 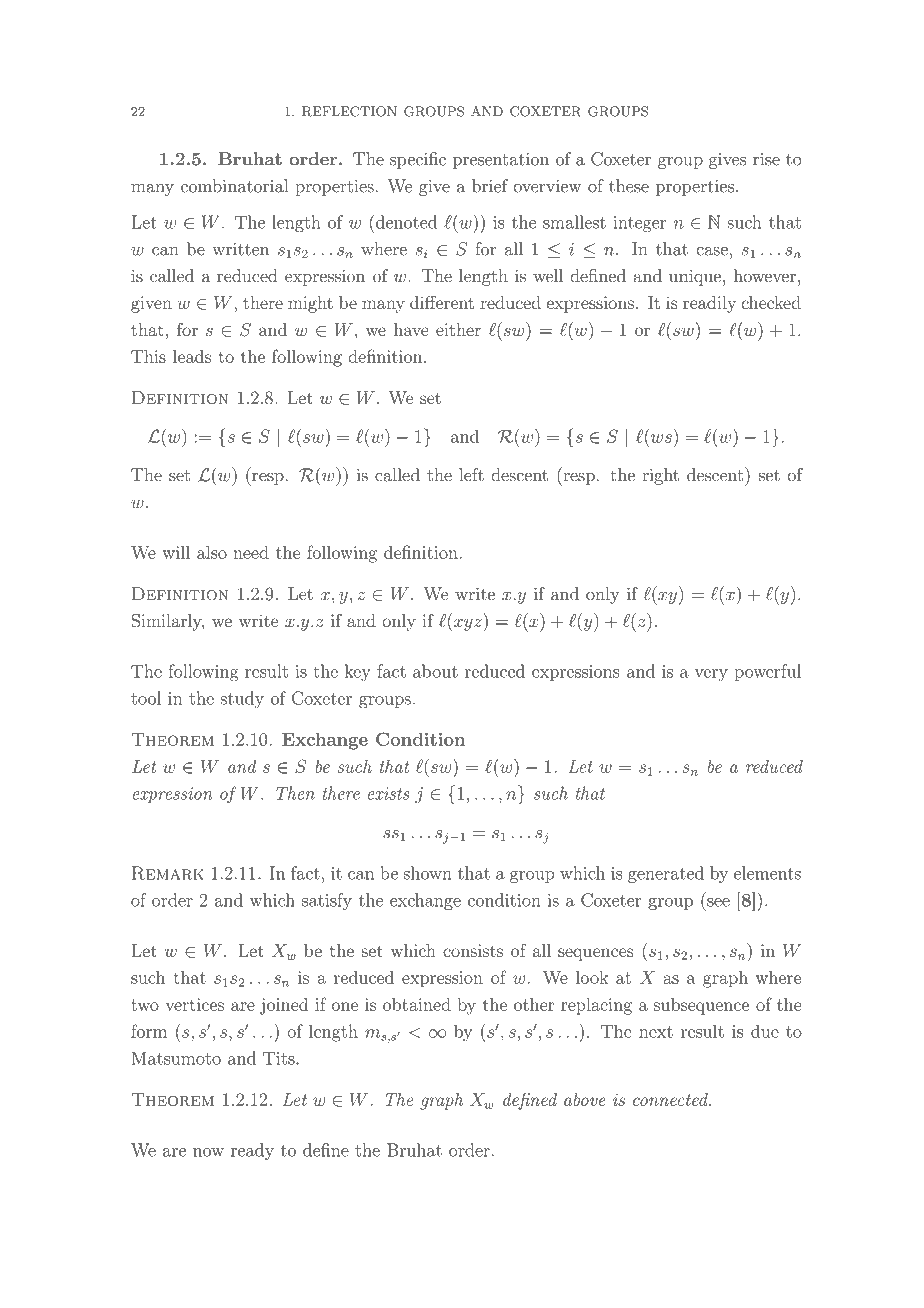 What do you see at coordinates (418, 160) in the screenshot?
I see `specific` at bounding box center [418, 160].
